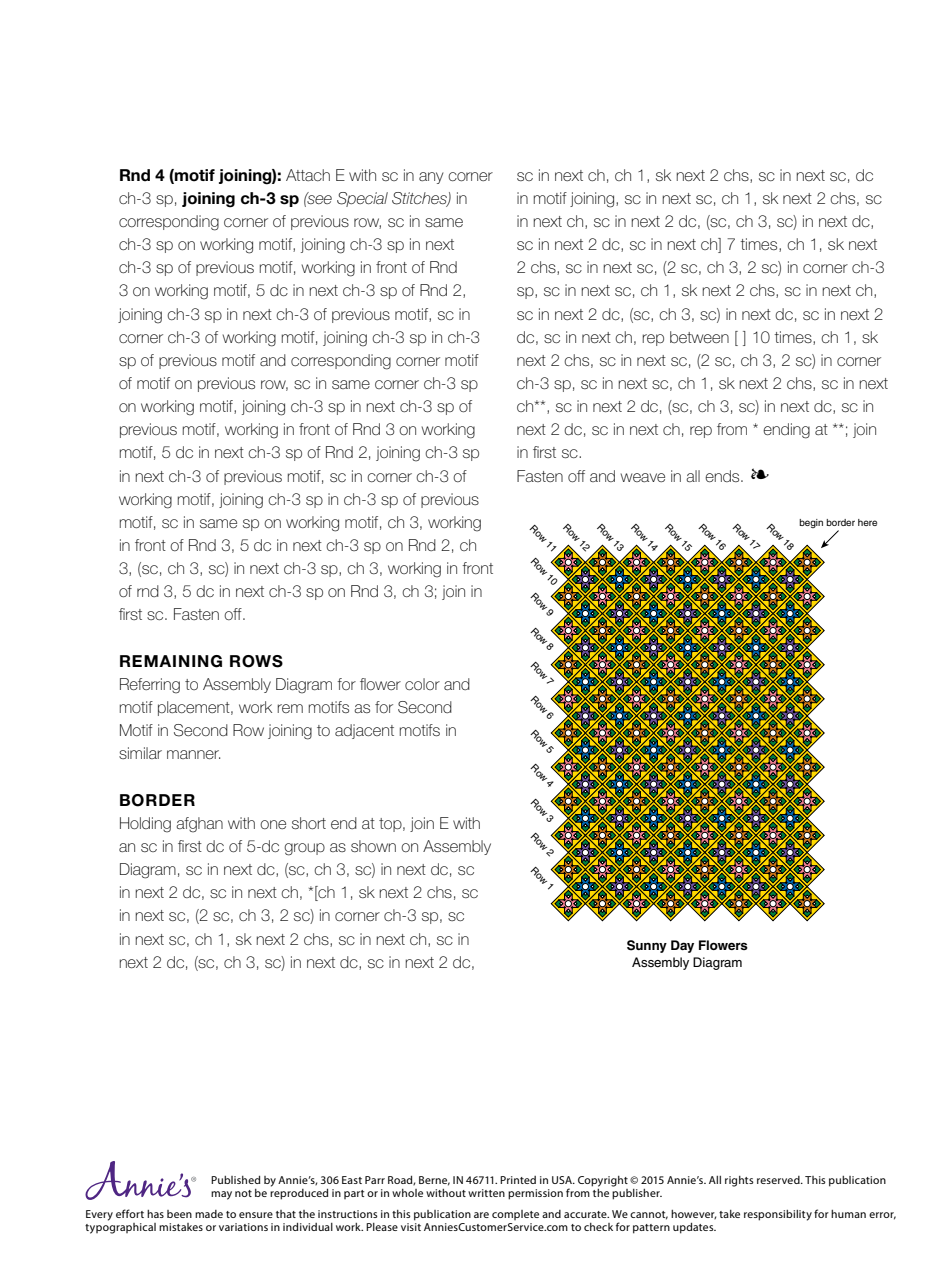 This screenshot has width=952, height=1280. What do you see at coordinates (682, 946) in the screenshot?
I see `Day` at bounding box center [682, 946].
